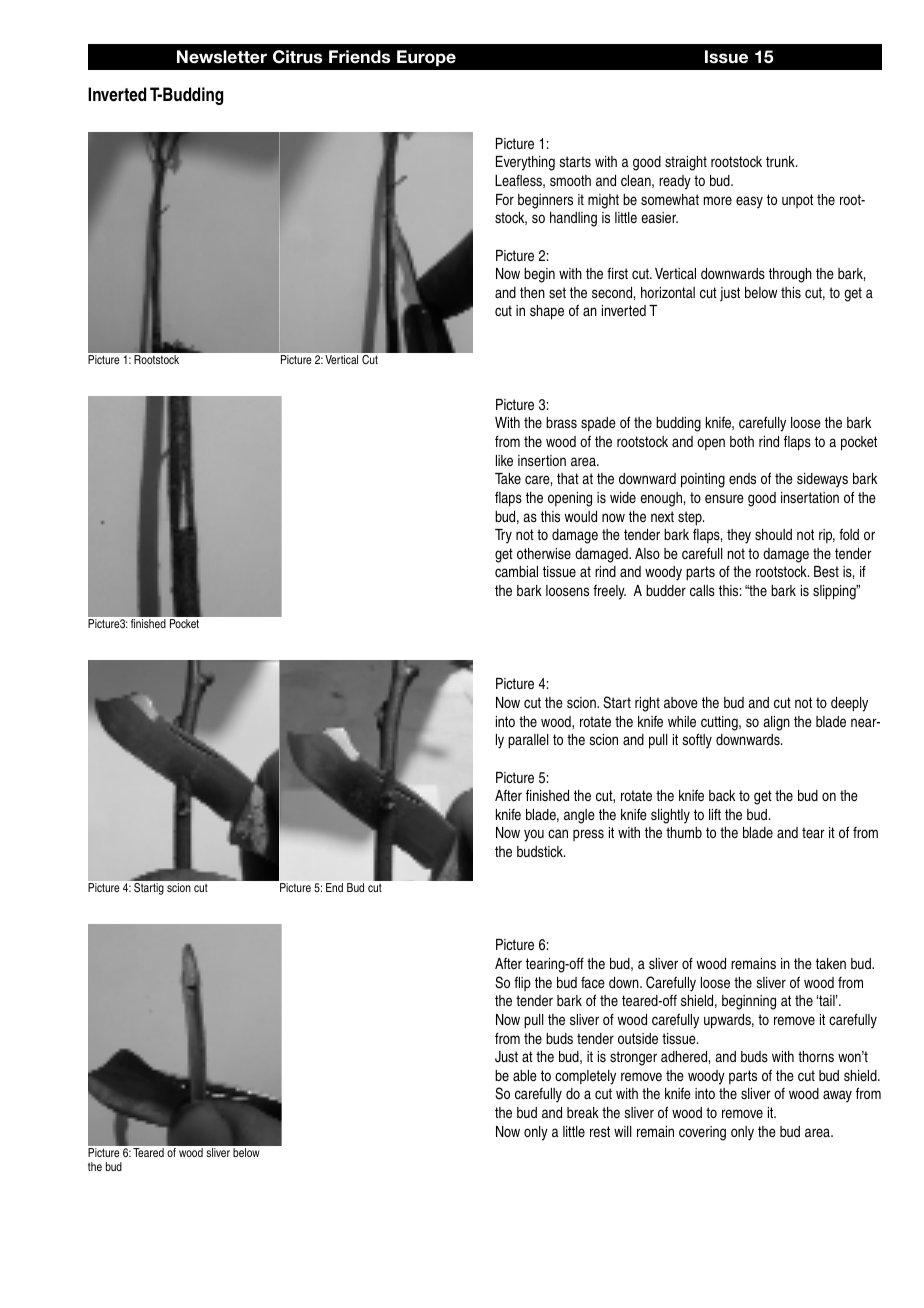 The width and height of the image is (924, 1308). Describe the element at coordinates (503, 536) in the image. I see `Try` at that location.
